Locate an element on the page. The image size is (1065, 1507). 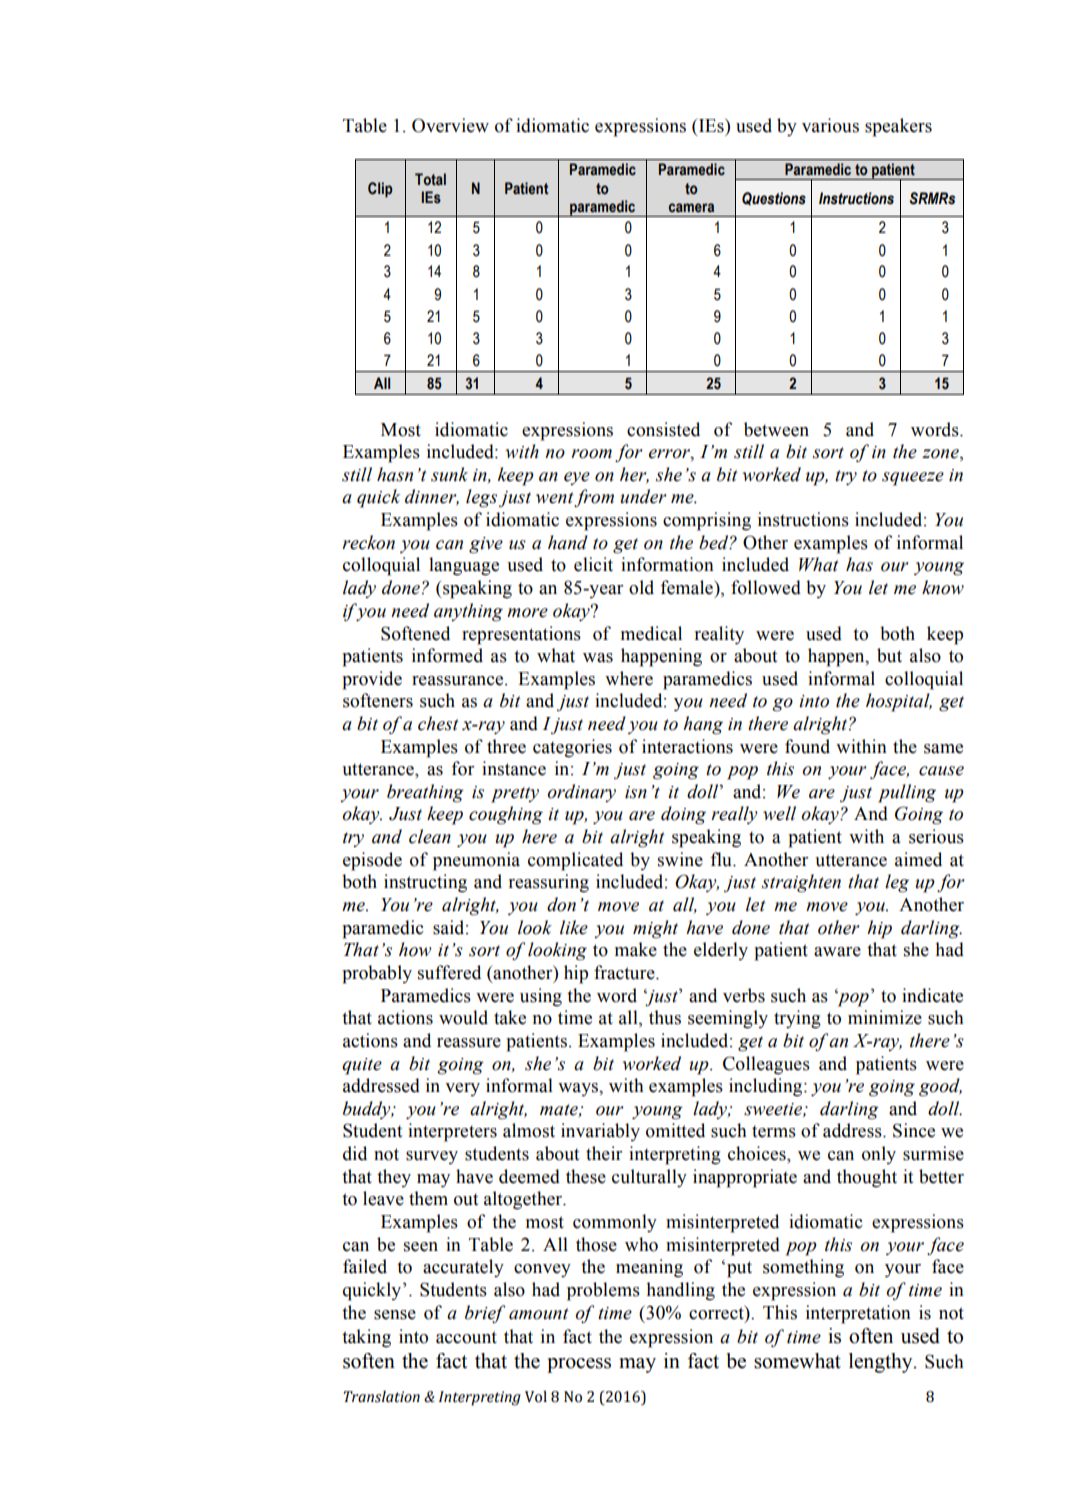
sunk is located at coordinates (449, 474).
